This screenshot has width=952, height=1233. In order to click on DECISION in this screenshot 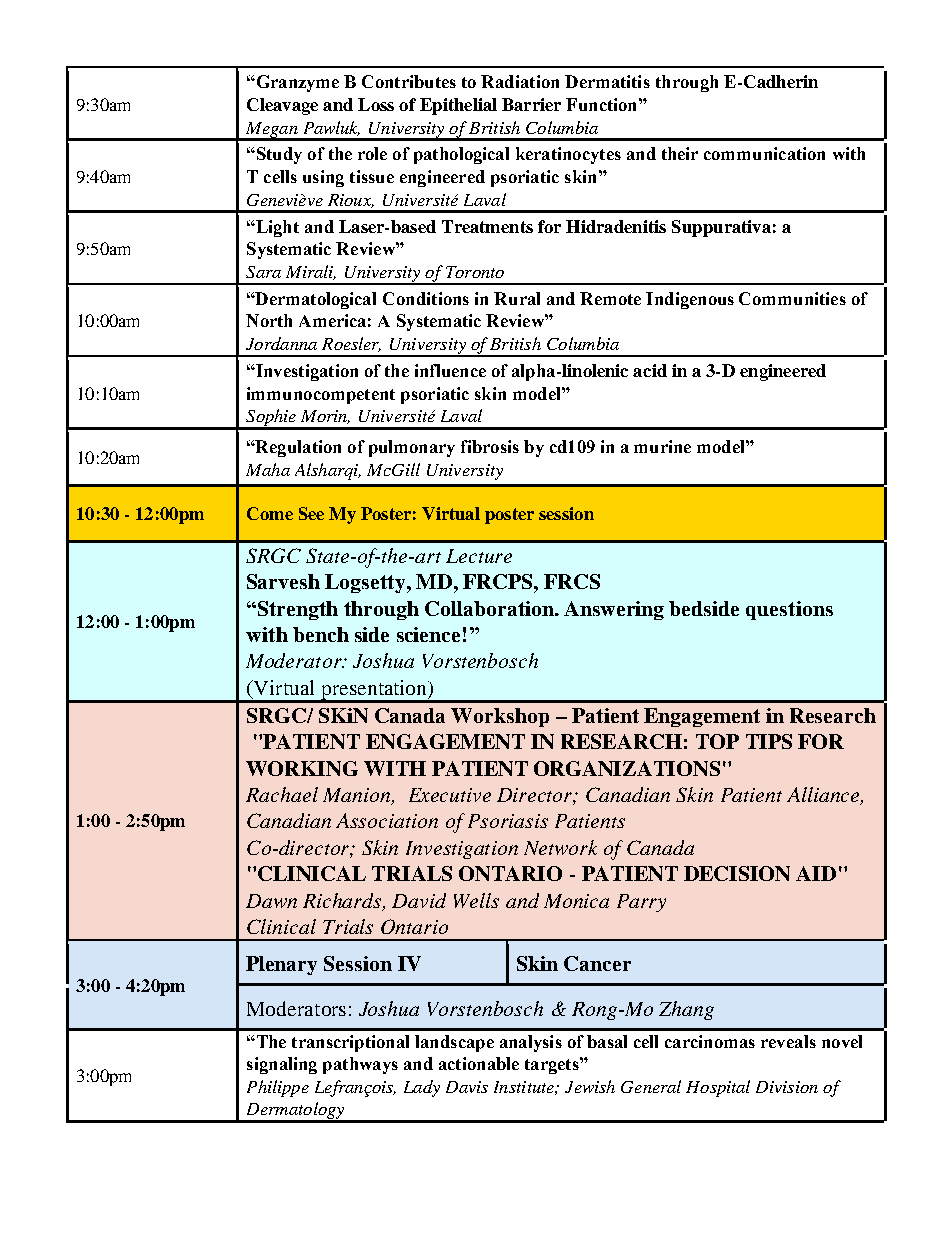, I will do `click(737, 873)`.
